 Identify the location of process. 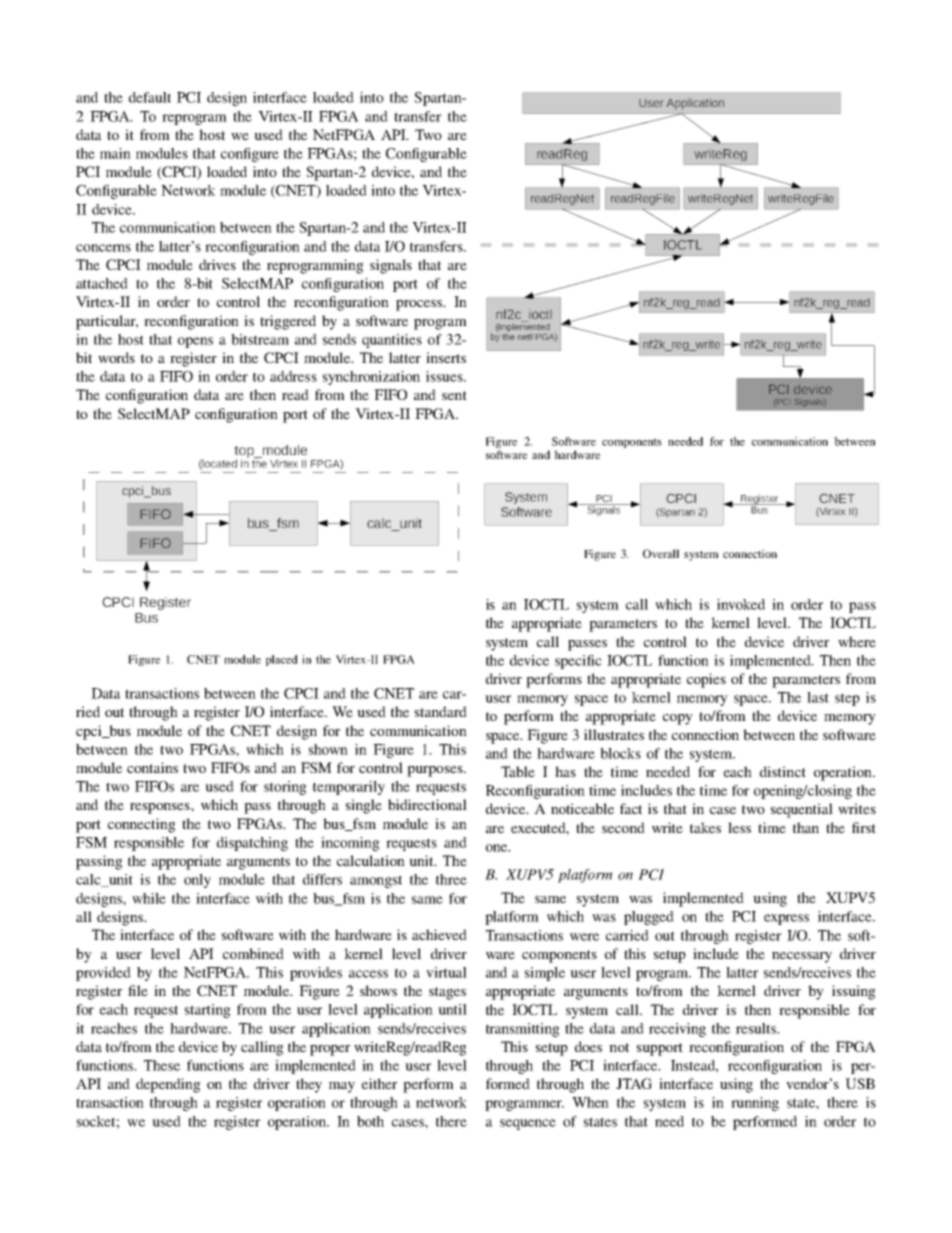
(420, 305).
